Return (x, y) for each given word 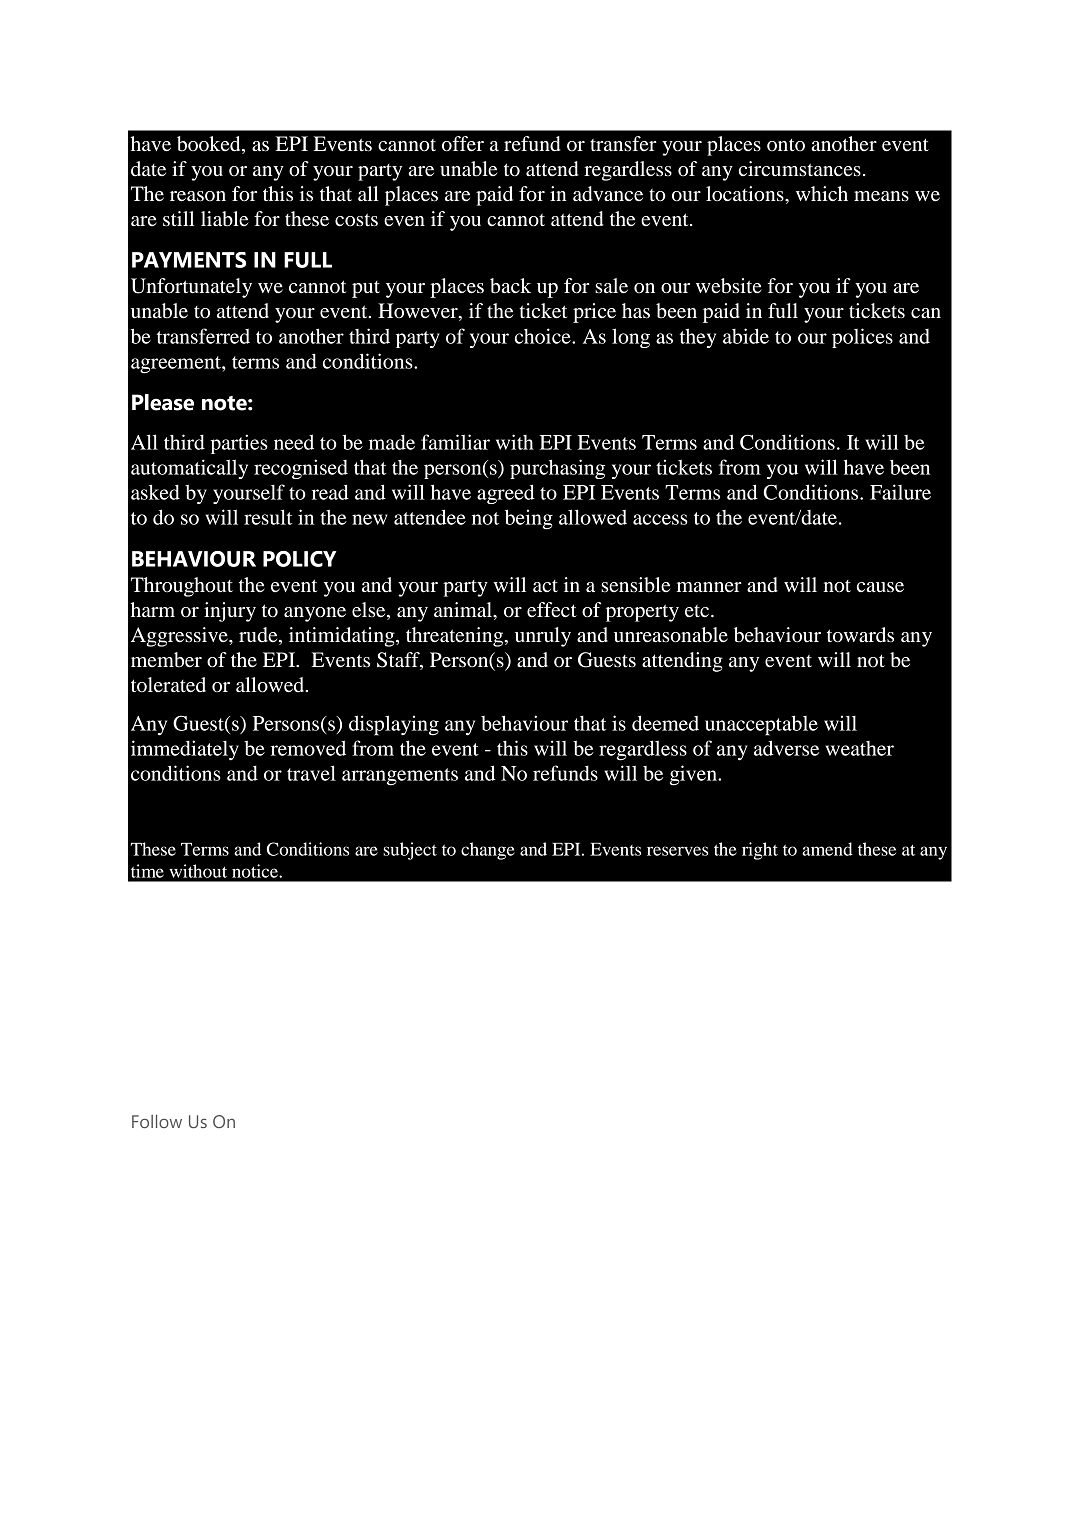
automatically (189, 469)
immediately (185, 750)
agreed (506, 494)
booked (210, 144)
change (488, 851)
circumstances (800, 169)
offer (463, 144)
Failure (900, 492)
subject (410, 851)
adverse (786, 748)
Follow (157, 1121)
